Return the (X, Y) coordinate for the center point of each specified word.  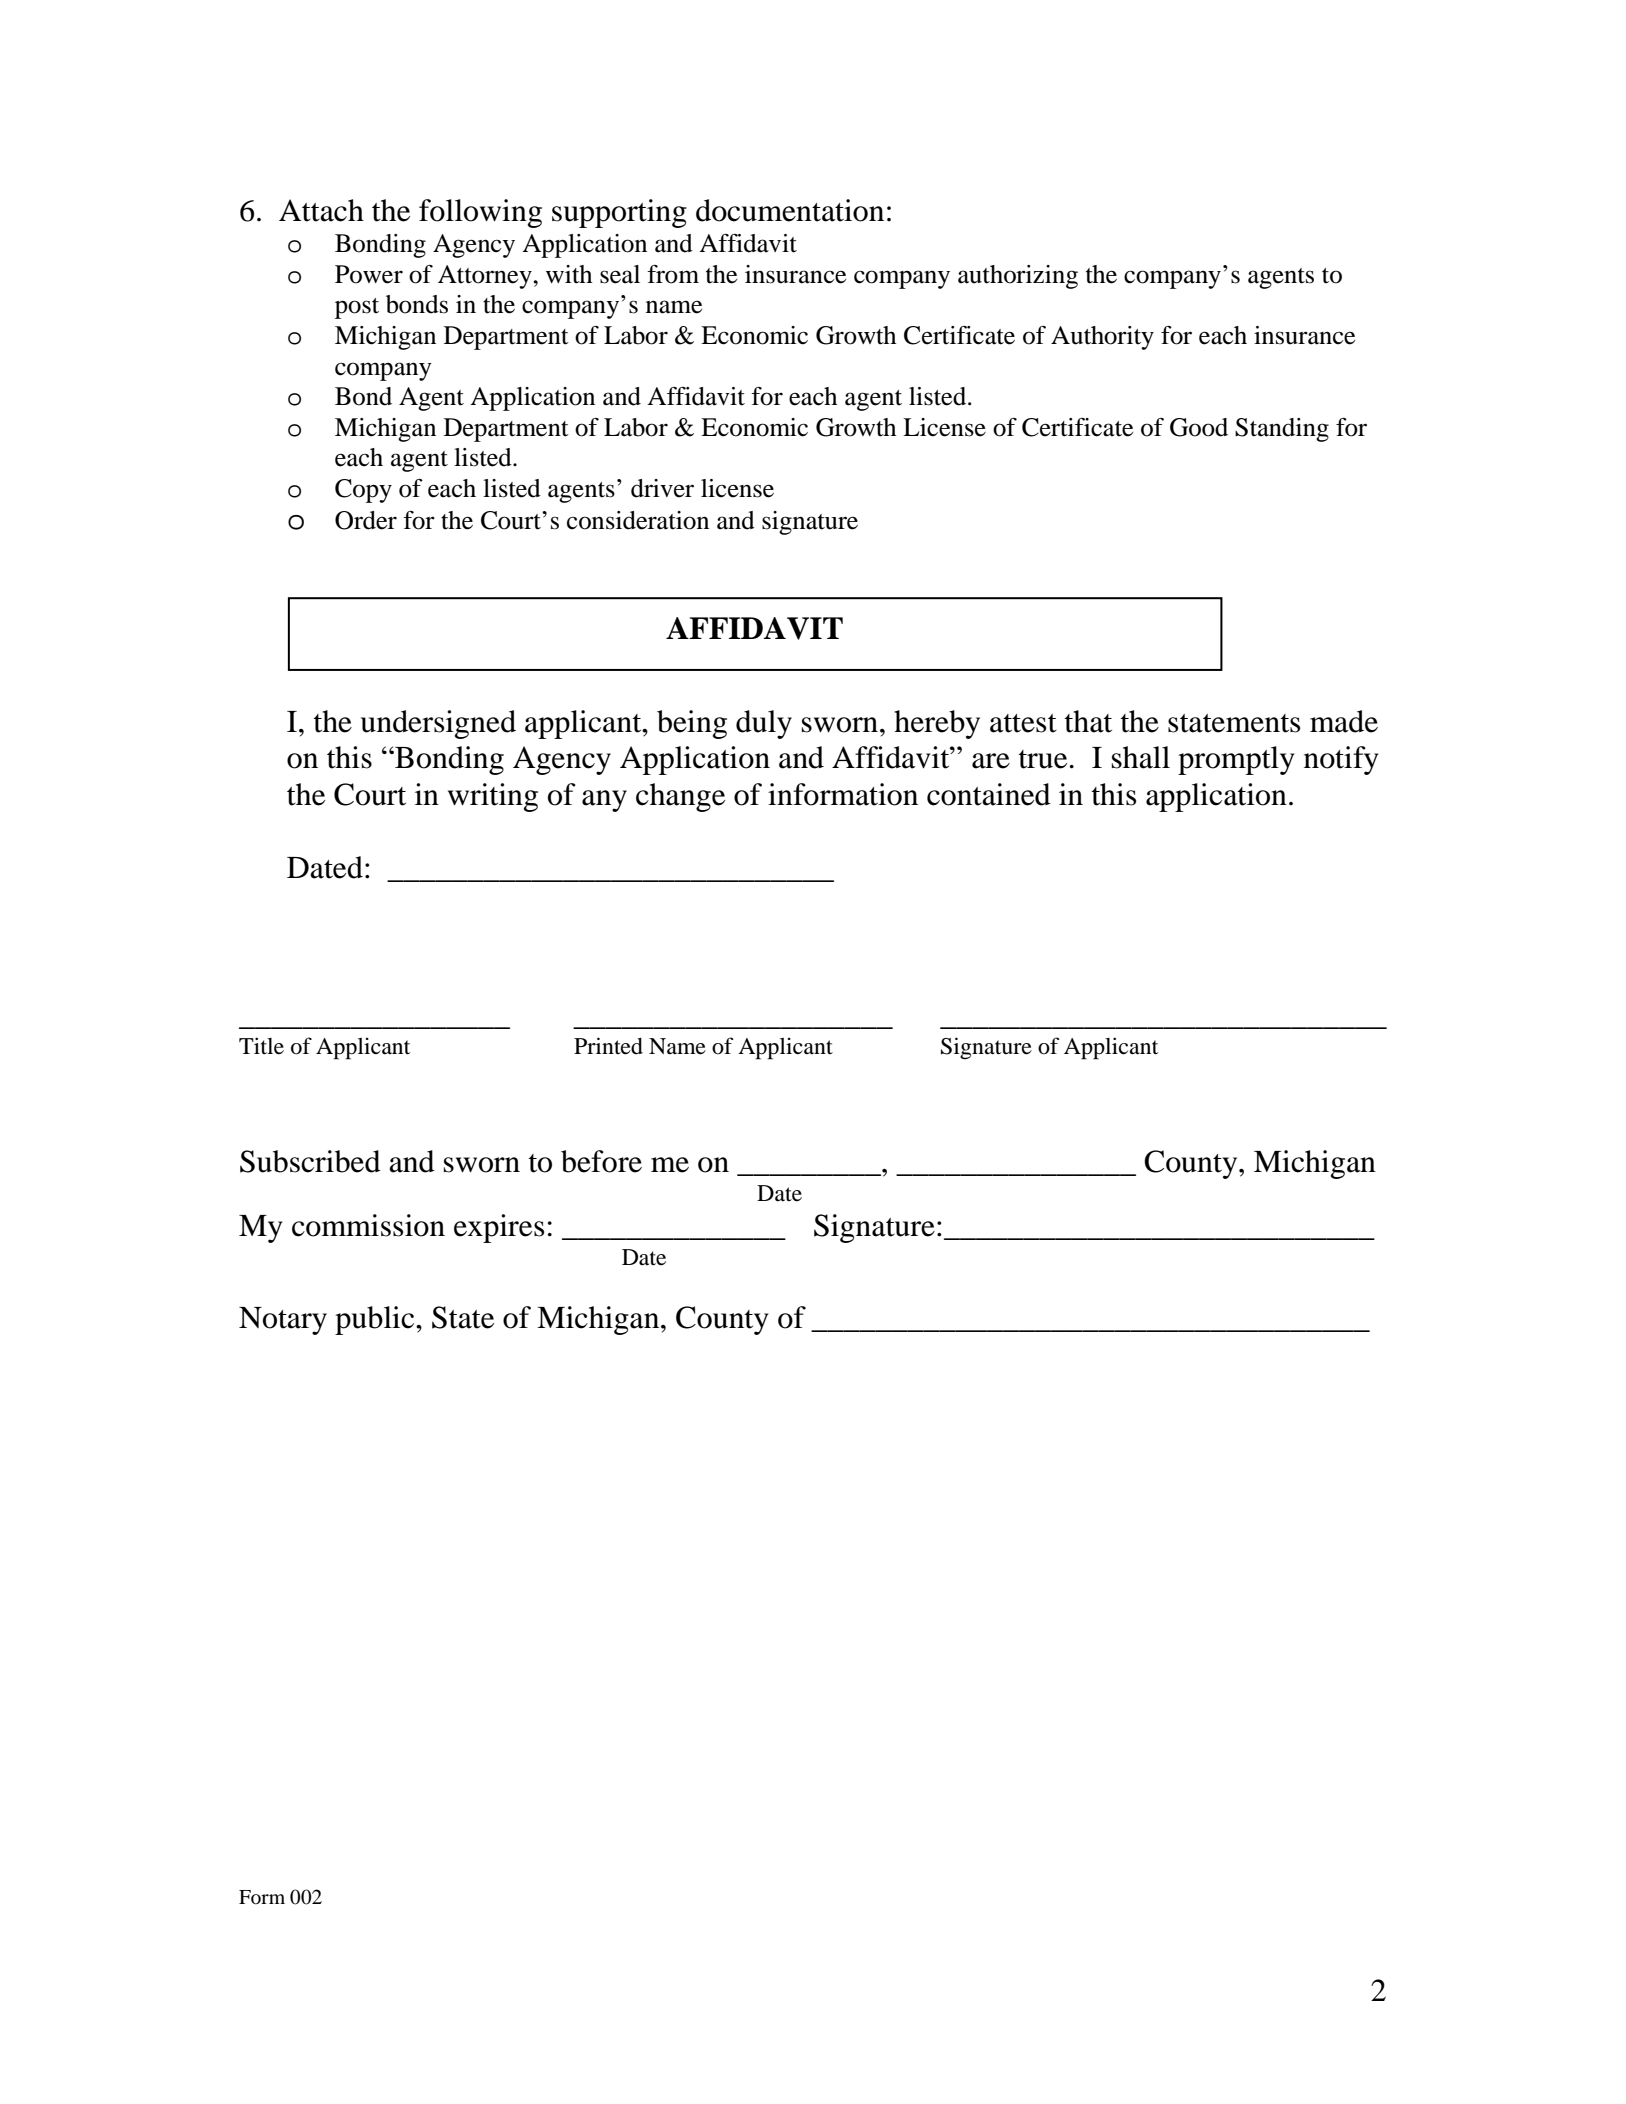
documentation (790, 210)
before (601, 1161)
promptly (1236, 760)
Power (369, 274)
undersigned (438, 724)
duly (764, 724)
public (376, 1320)
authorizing (1018, 277)
